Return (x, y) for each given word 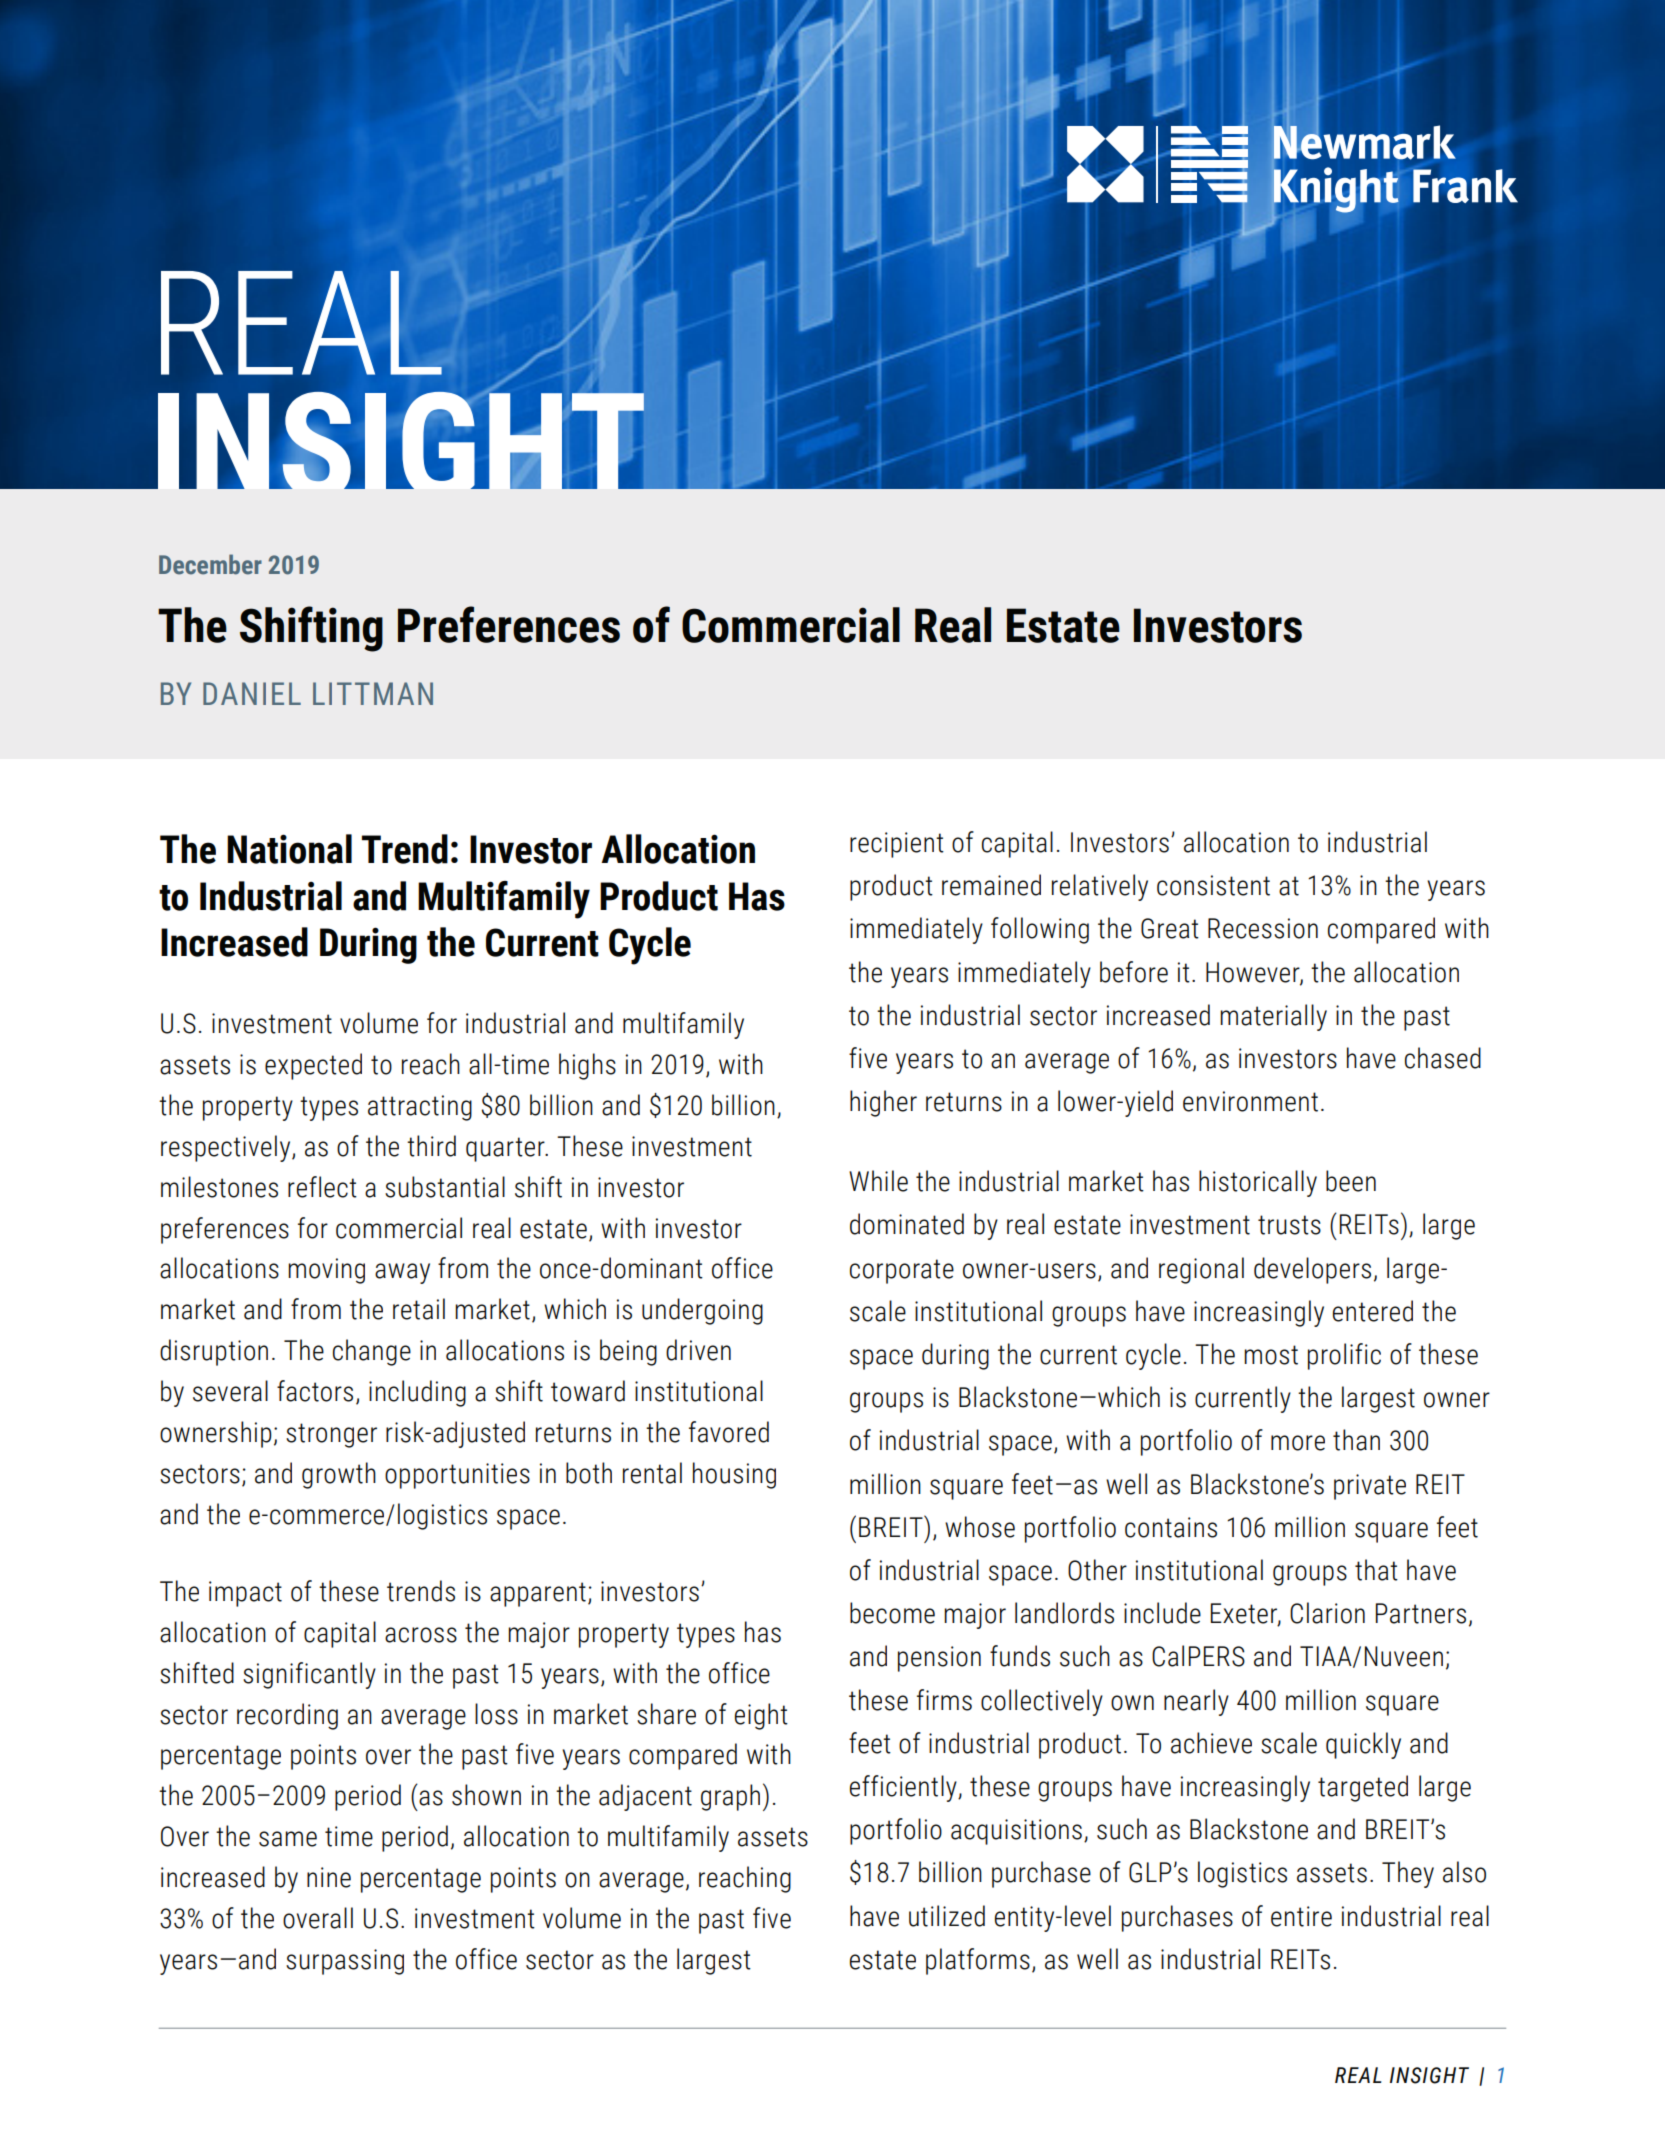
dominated (907, 1224)
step (872, 1960)
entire (1301, 1916)
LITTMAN (373, 693)
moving (326, 1271)
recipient (897, 845)
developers (1312, 1270)
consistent (1213, 885)
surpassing (345, 1962)
